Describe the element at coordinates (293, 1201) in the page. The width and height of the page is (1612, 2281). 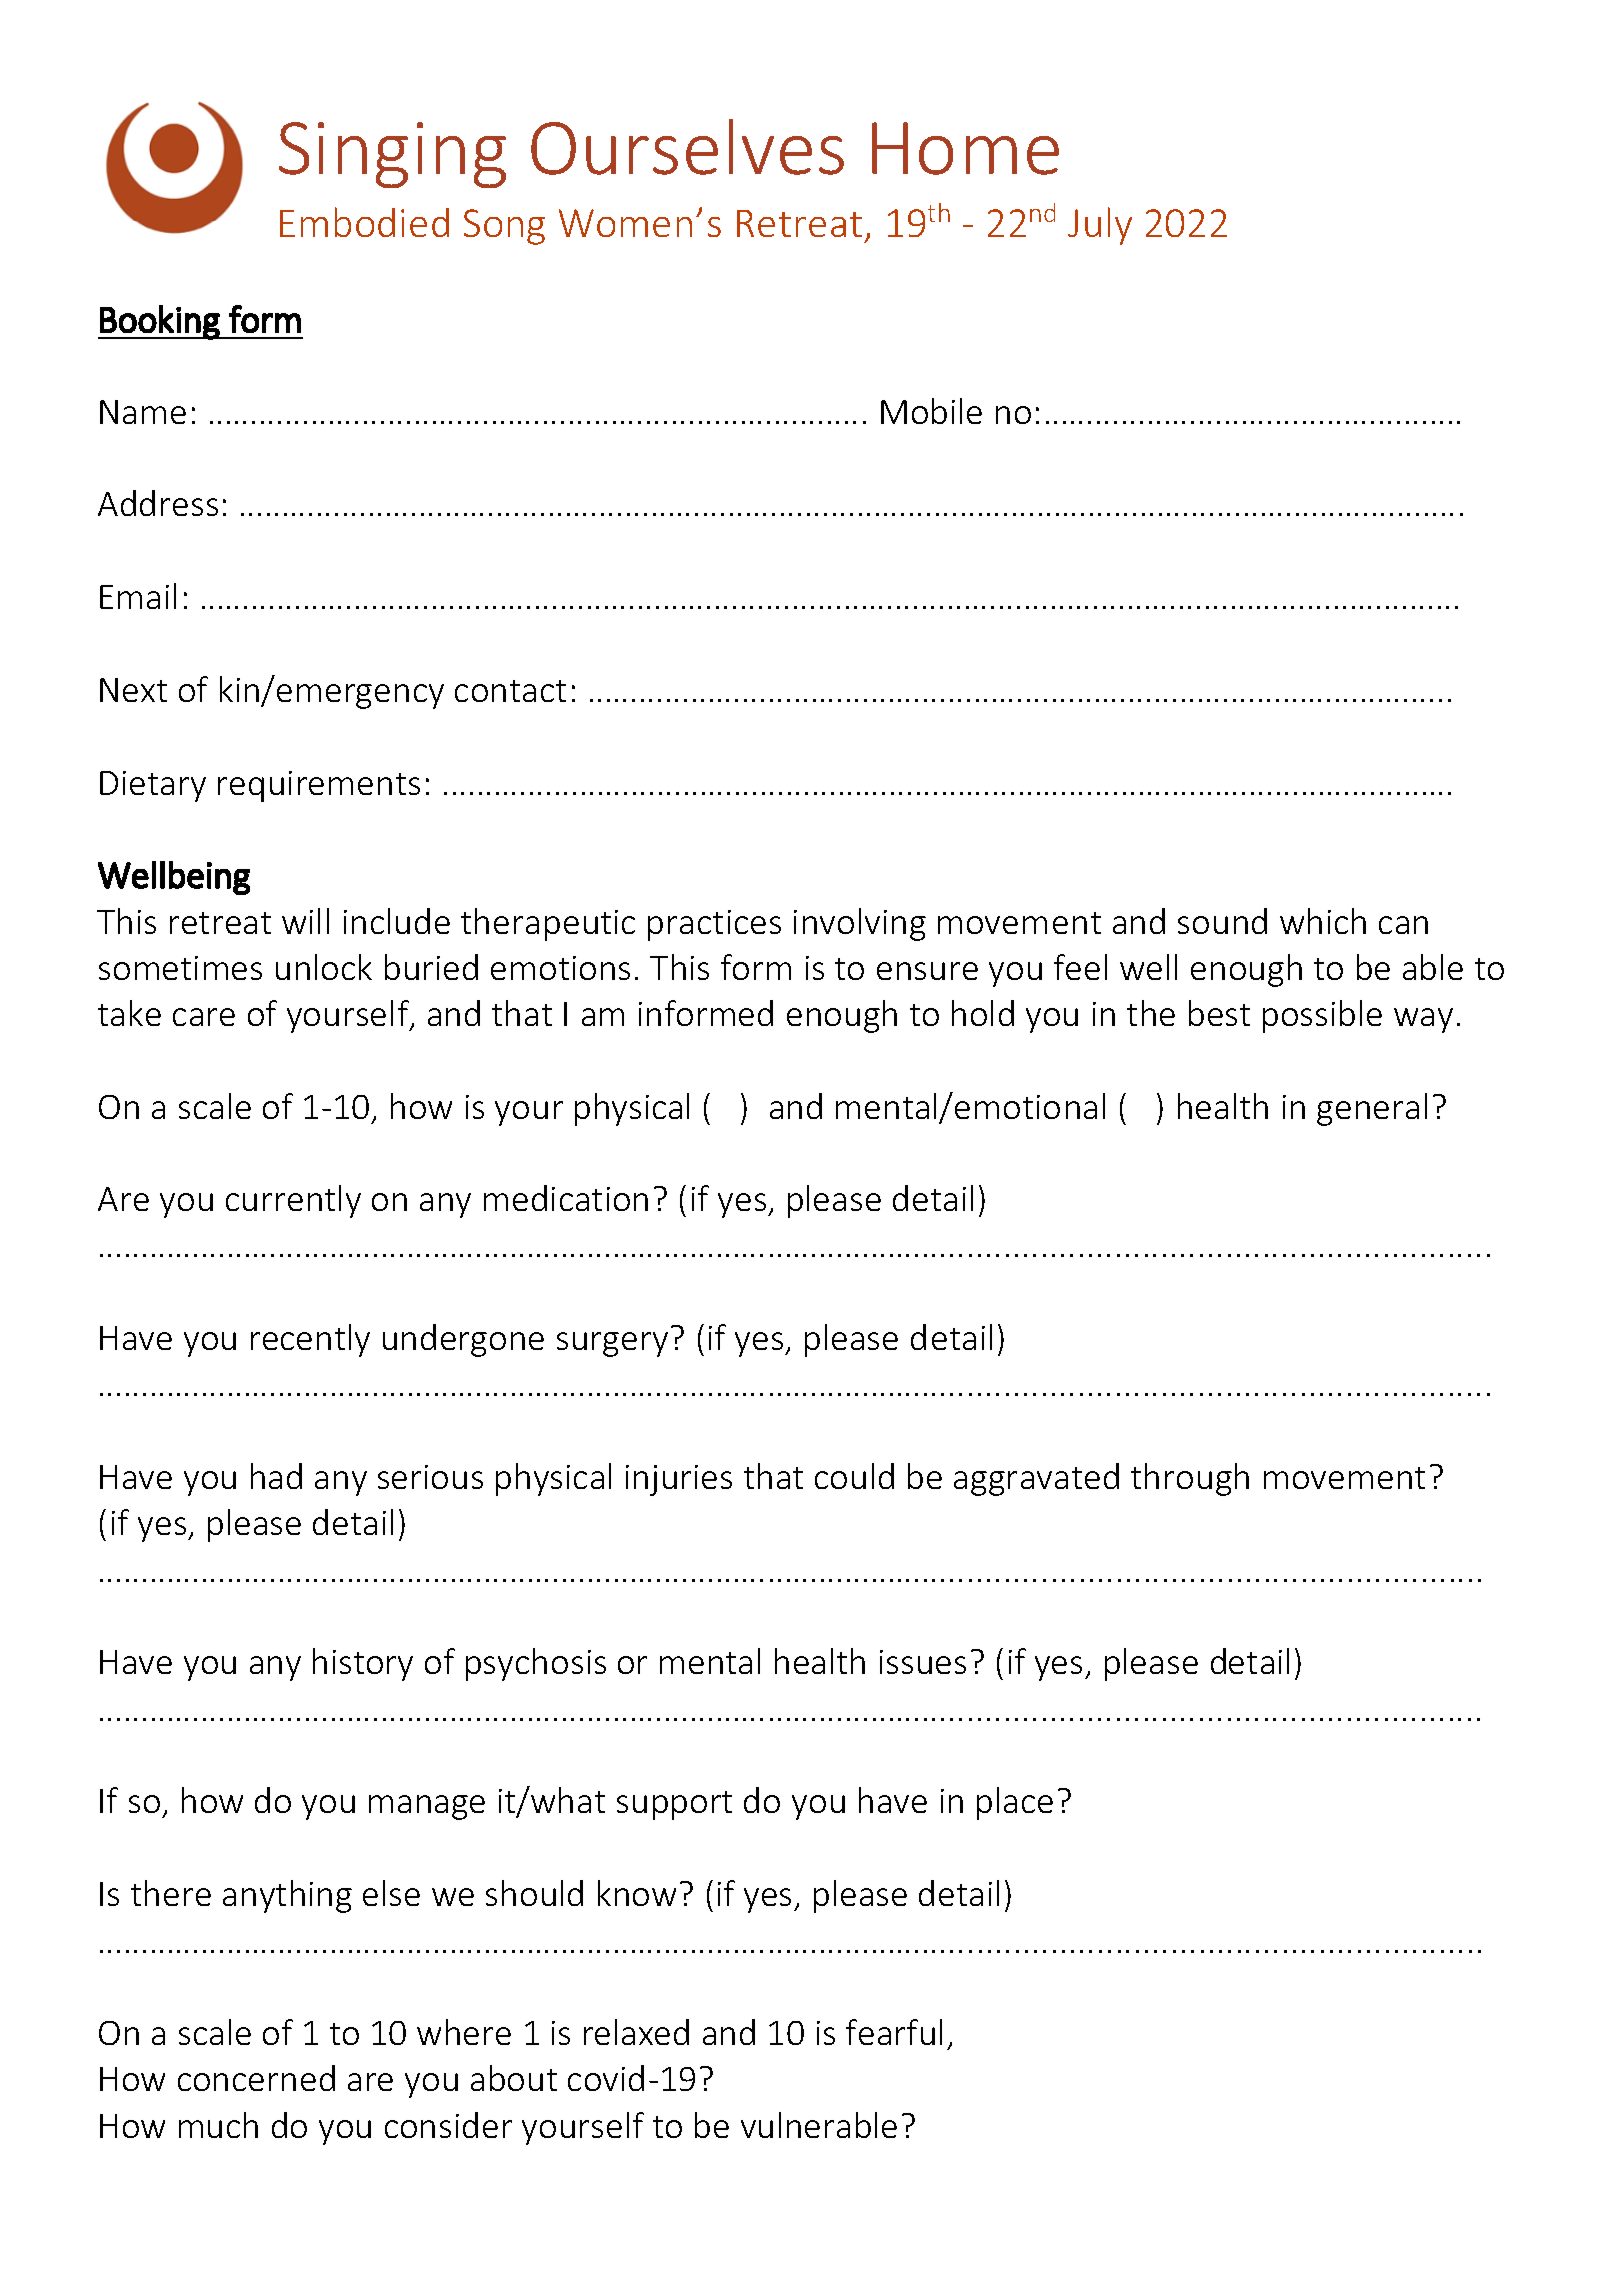
I see `currently` at that location.
